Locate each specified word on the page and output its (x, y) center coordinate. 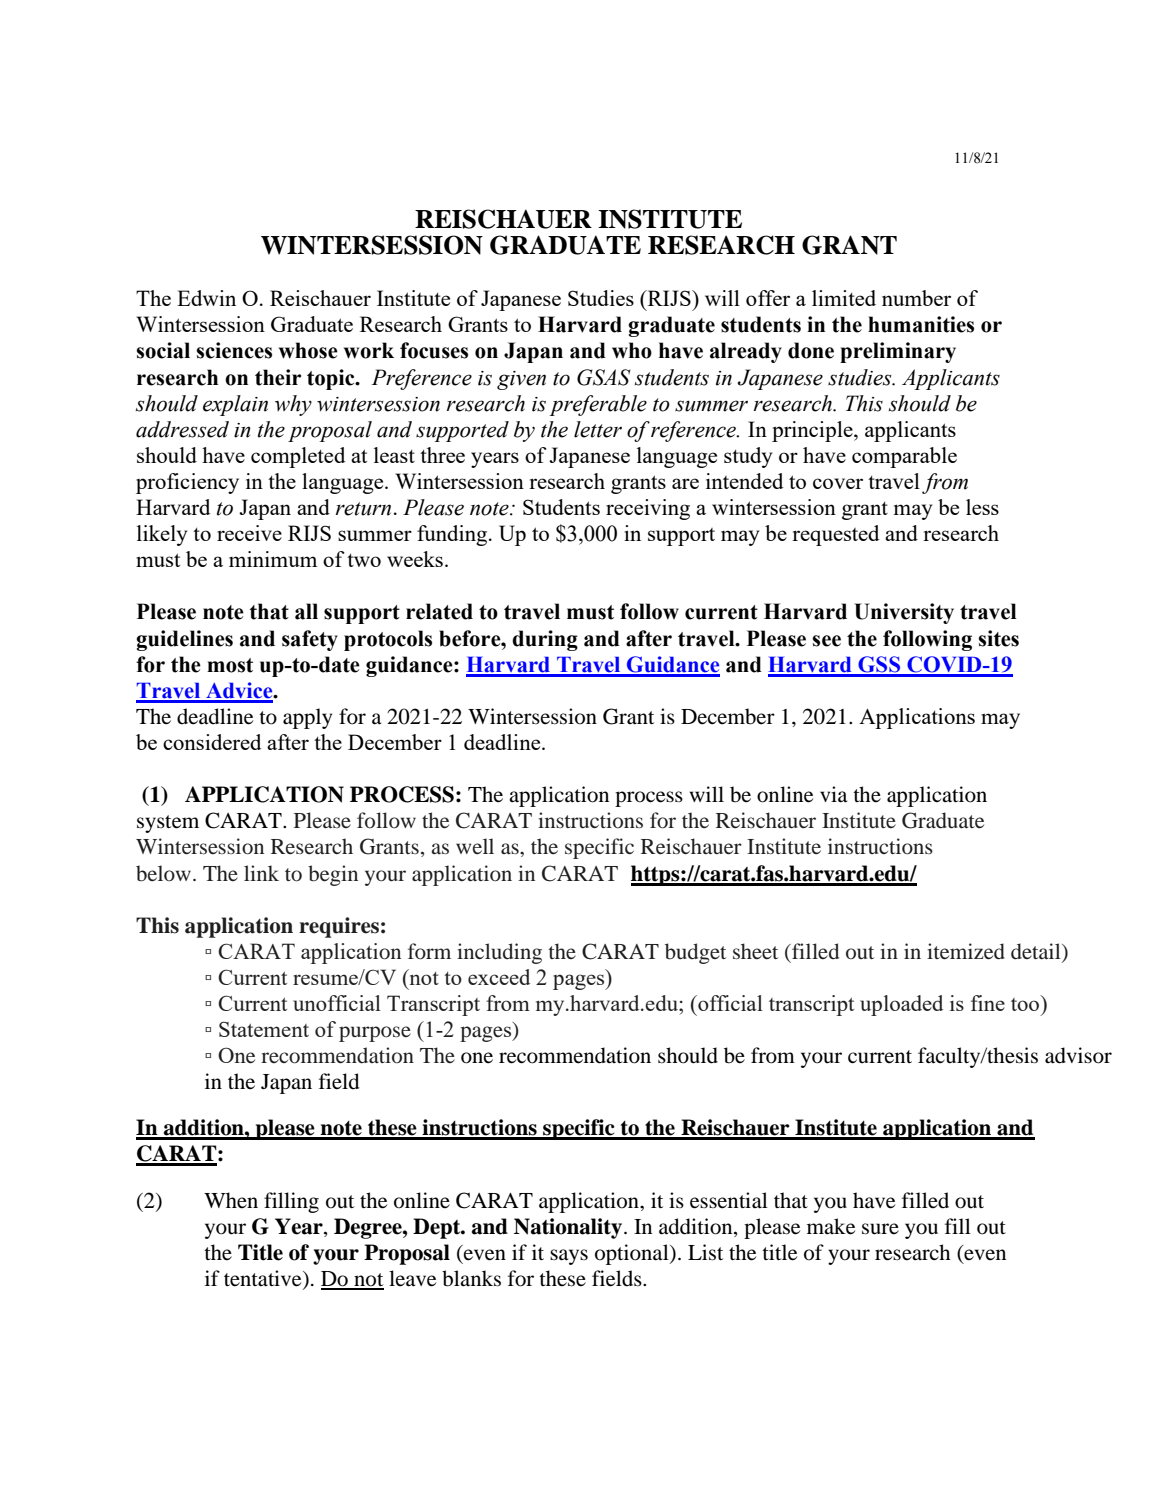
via (833, 794)
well (475, 846)
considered (212, 742)
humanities (921, 324)
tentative (264, 1279)
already (746, 352)
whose (308, 350)
